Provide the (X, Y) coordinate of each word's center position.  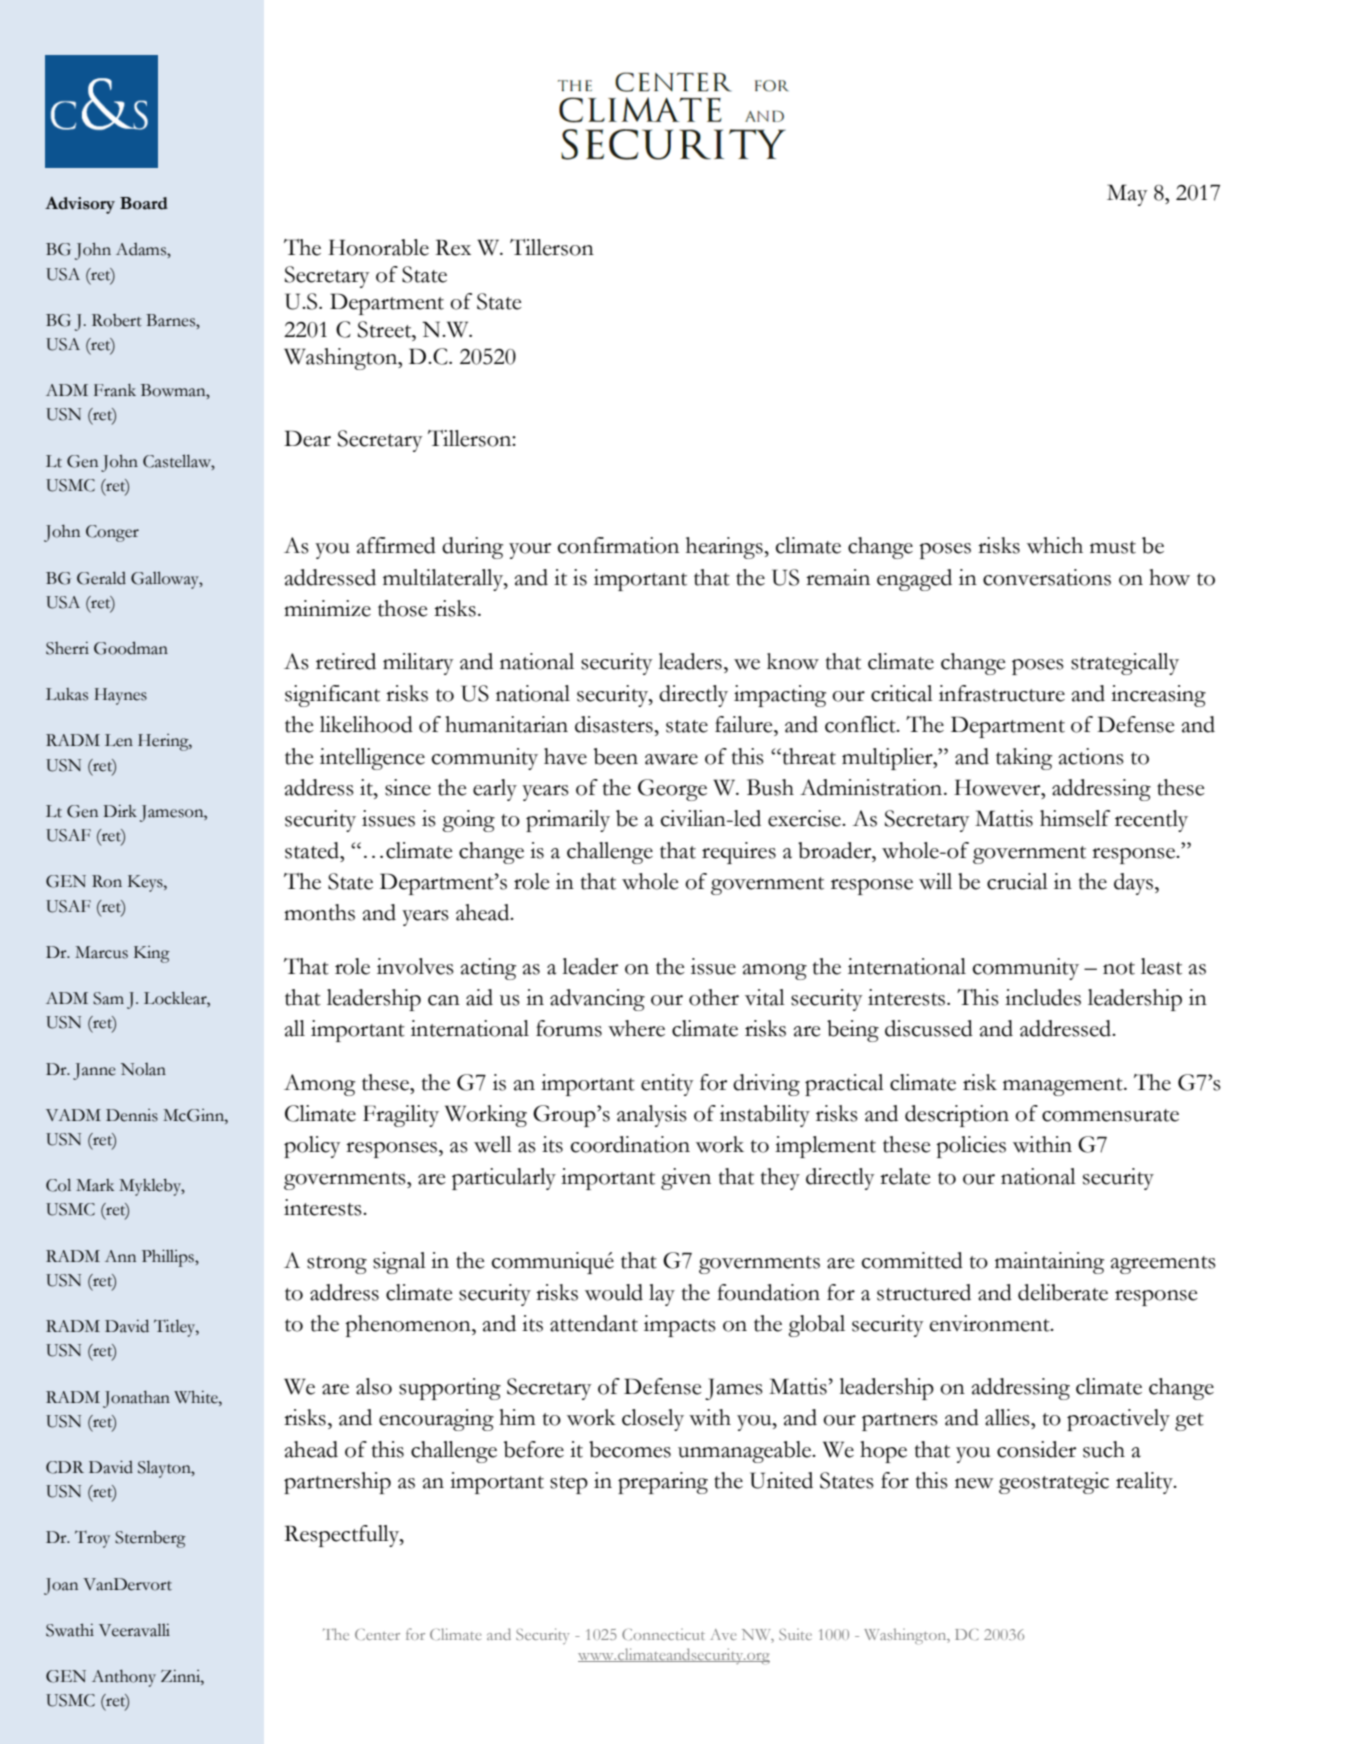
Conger (112, 533)
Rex (453, 247)
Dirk (120, 810)
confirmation (618, 545)
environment (991, 1323)
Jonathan (136, 1399)
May (1127, 195)
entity (667, 1085)
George (672, 790)
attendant (594, 1323)
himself (1075, 818)
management (1064, 1087)
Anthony (124, 1678)
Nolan (143, 1069)
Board (144, 203)
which (1055, 545)
